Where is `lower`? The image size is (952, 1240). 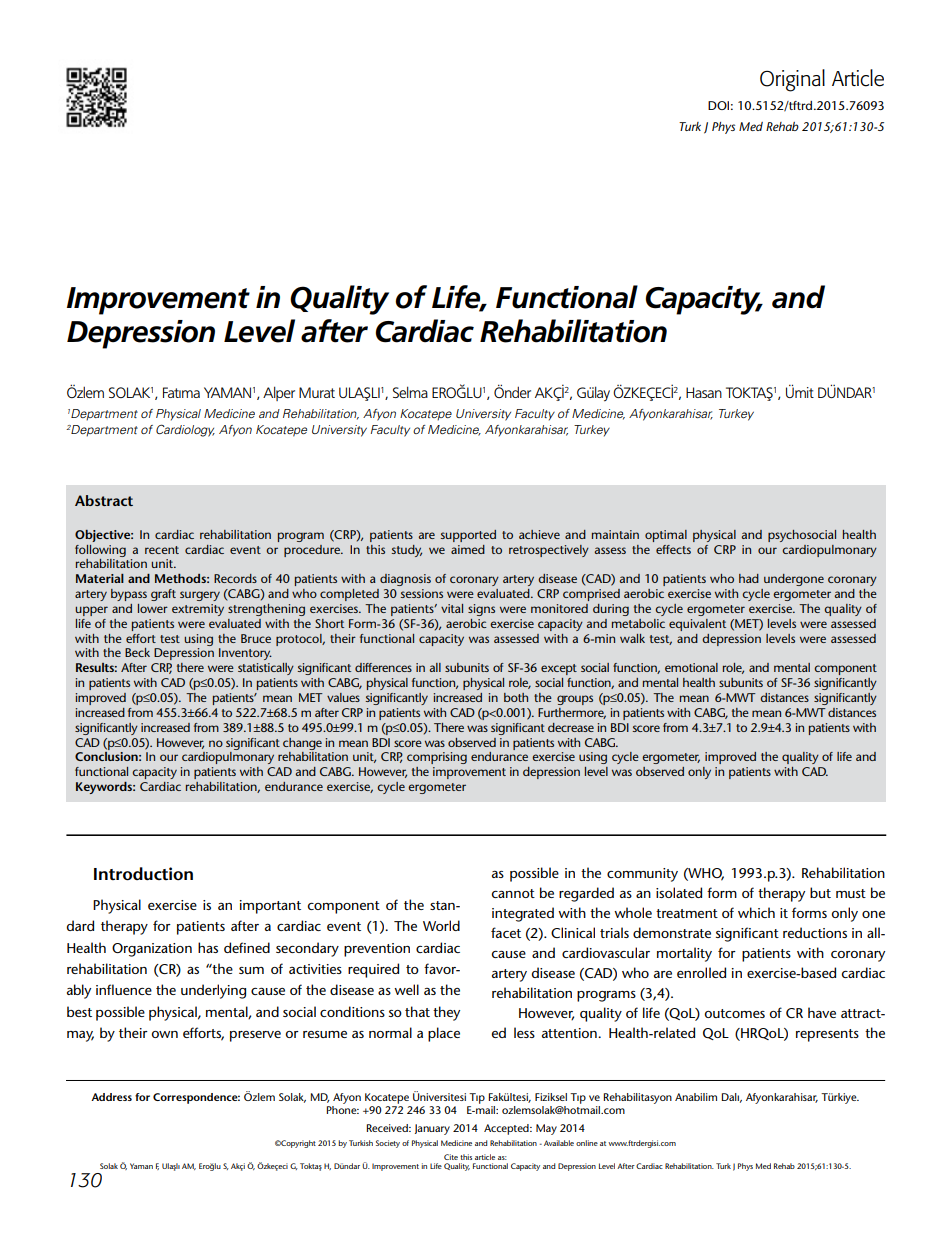 lower is located at coordinates (153, 608).
